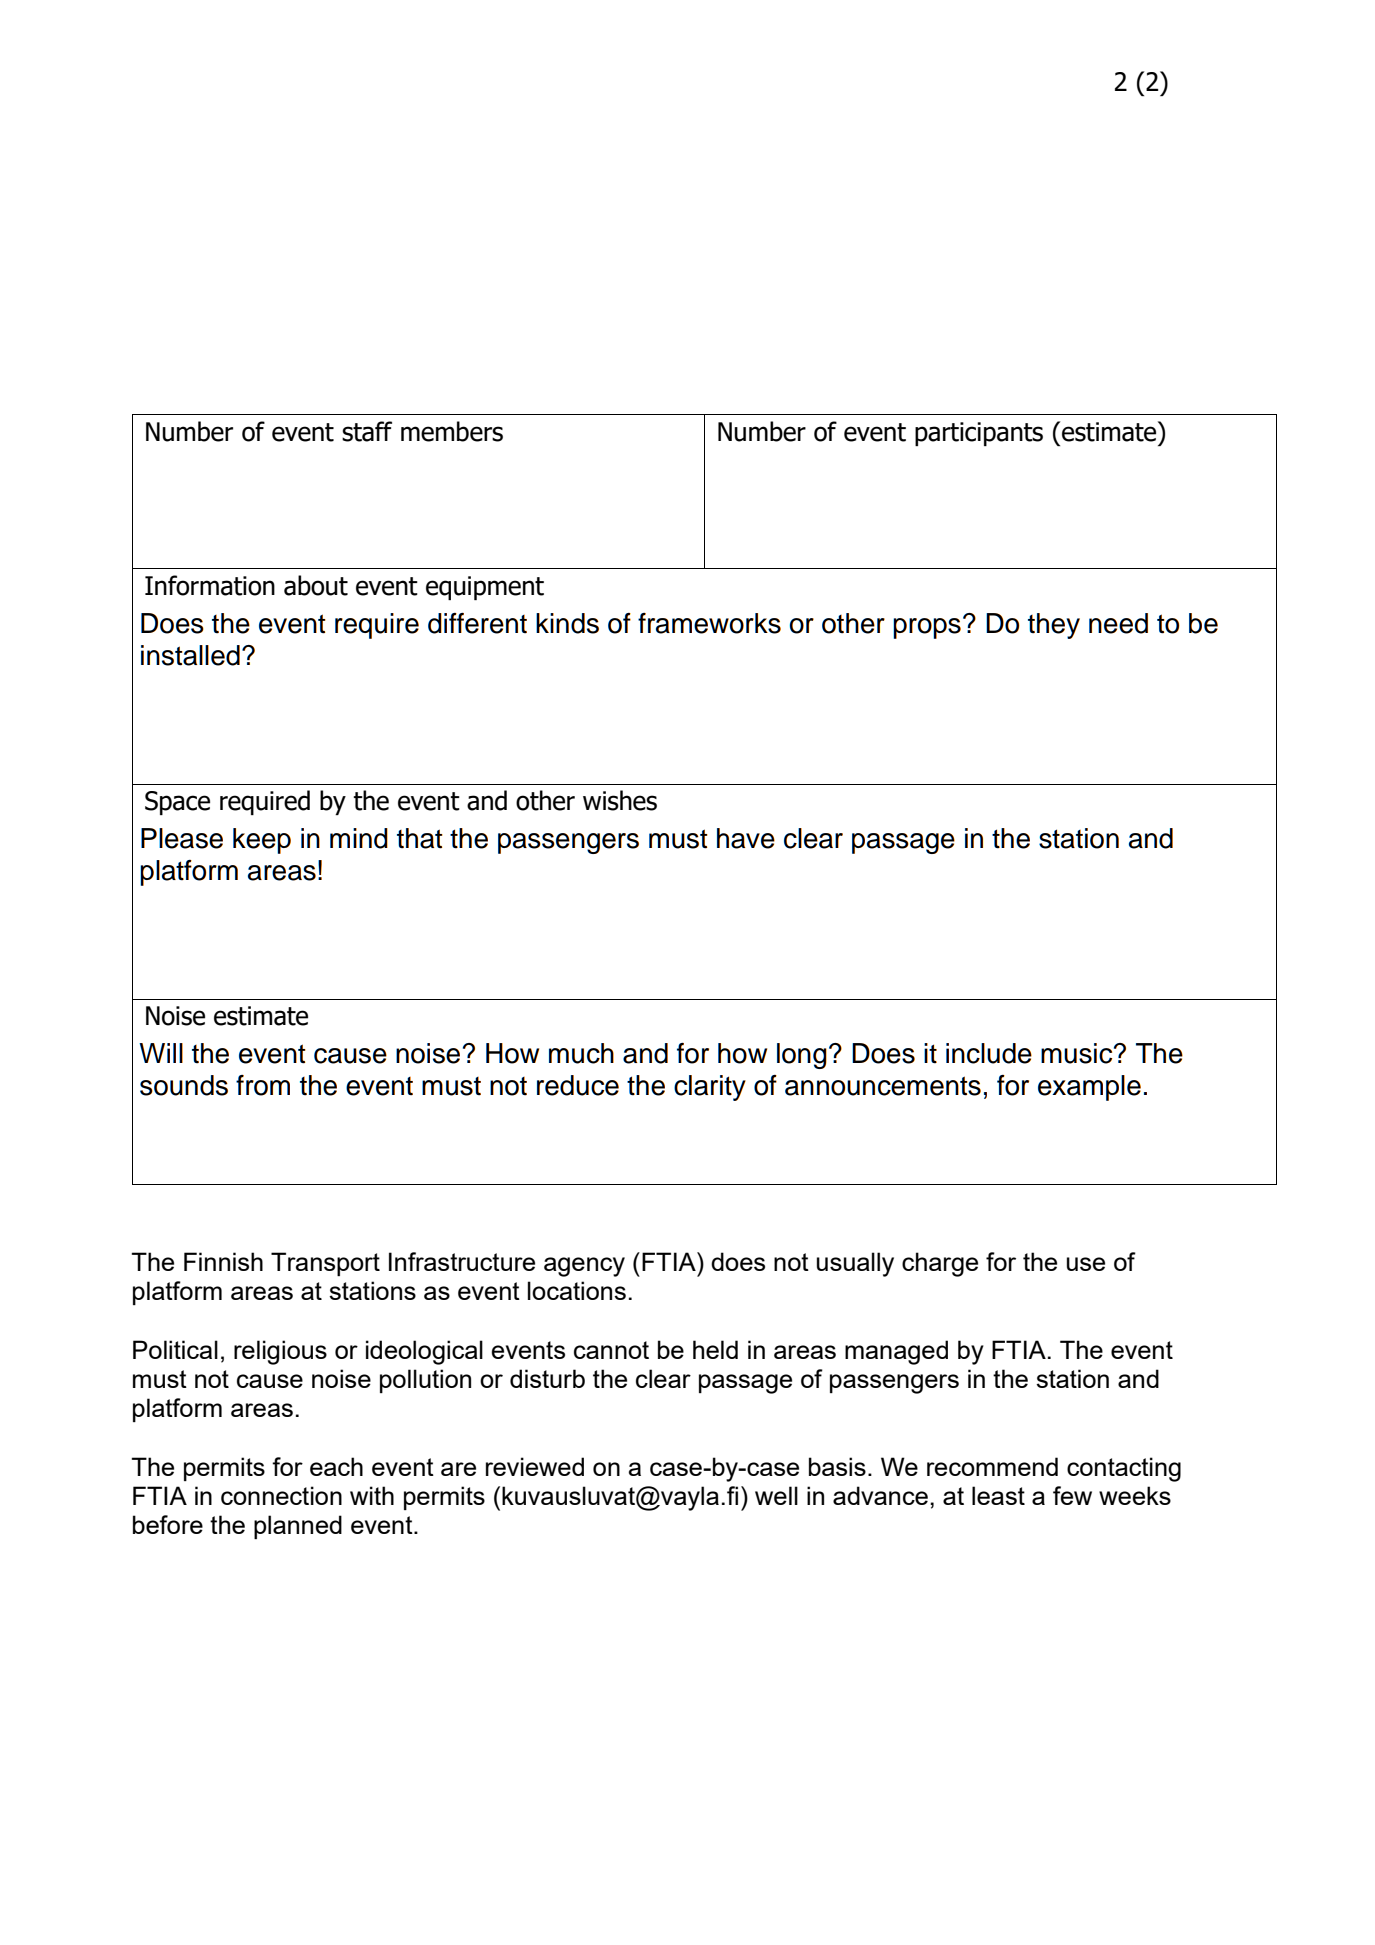 The width and height of the image is (1375, 1945). Describe the element at coordinates (979, 434) in the image. I see `participants` at that location.
